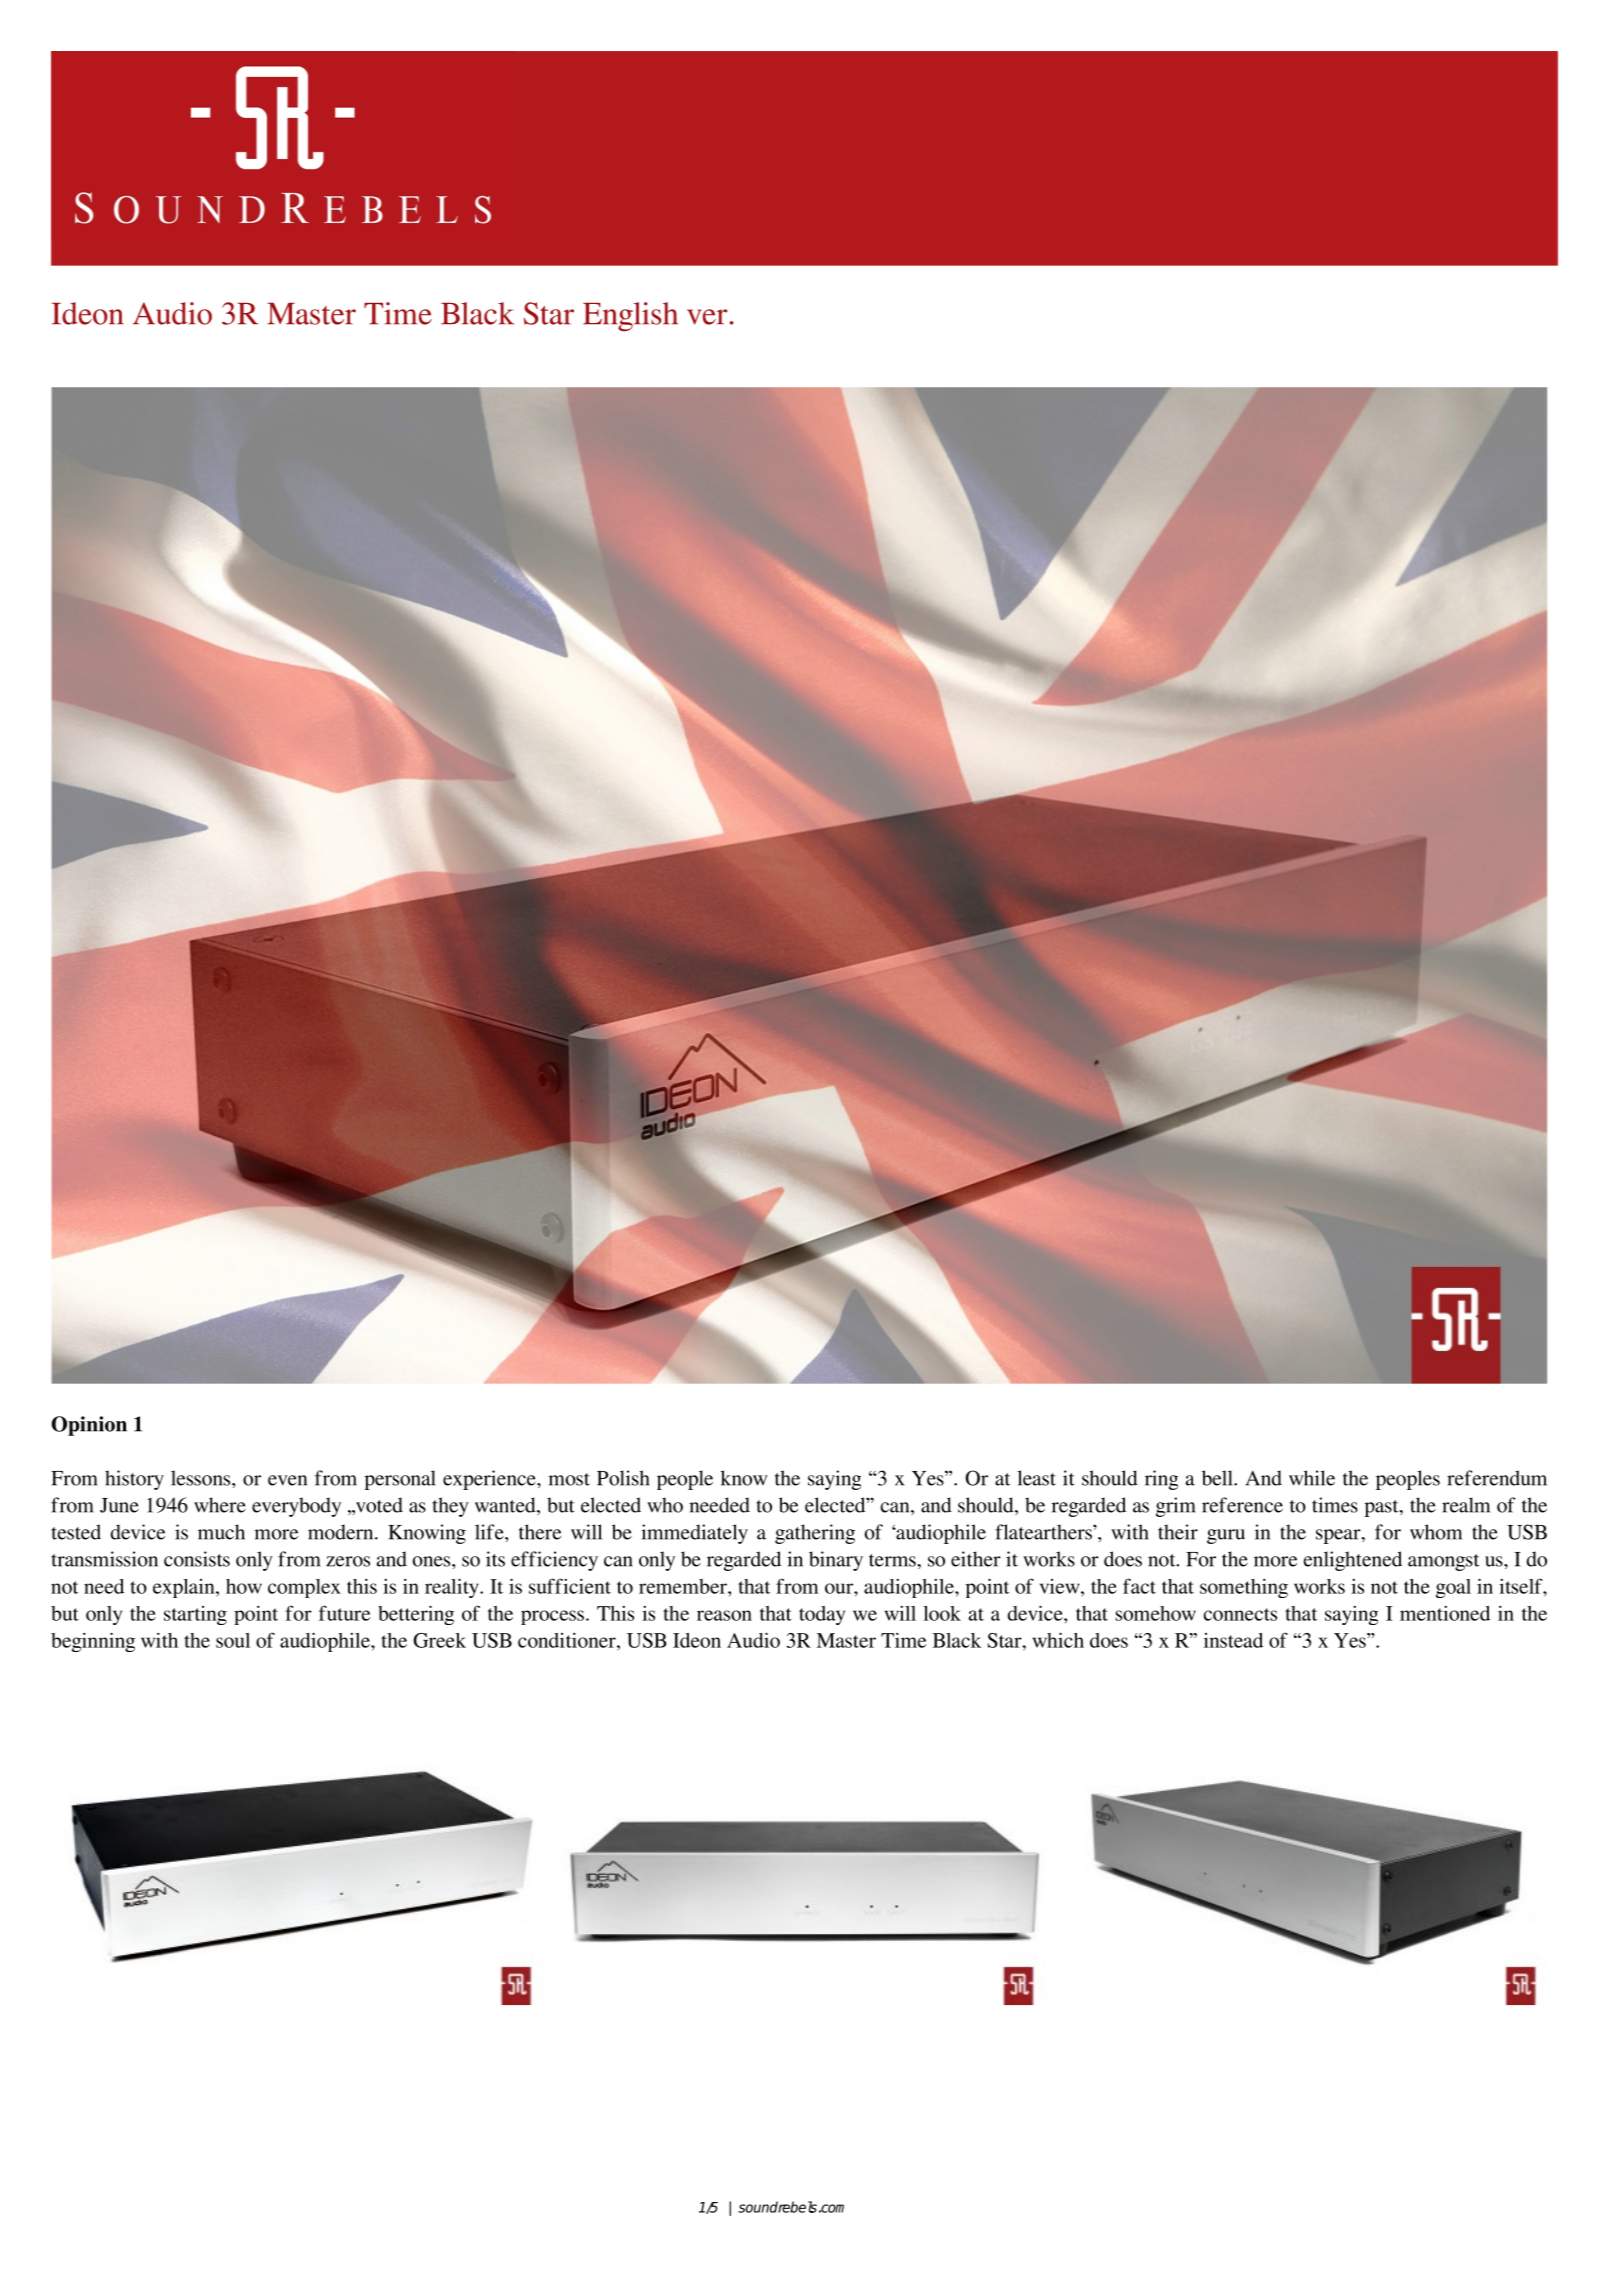 This page has width=1609, height=2275. Describe the element at coordinates (1312, 1478) in the page. I see `while` at that location.
